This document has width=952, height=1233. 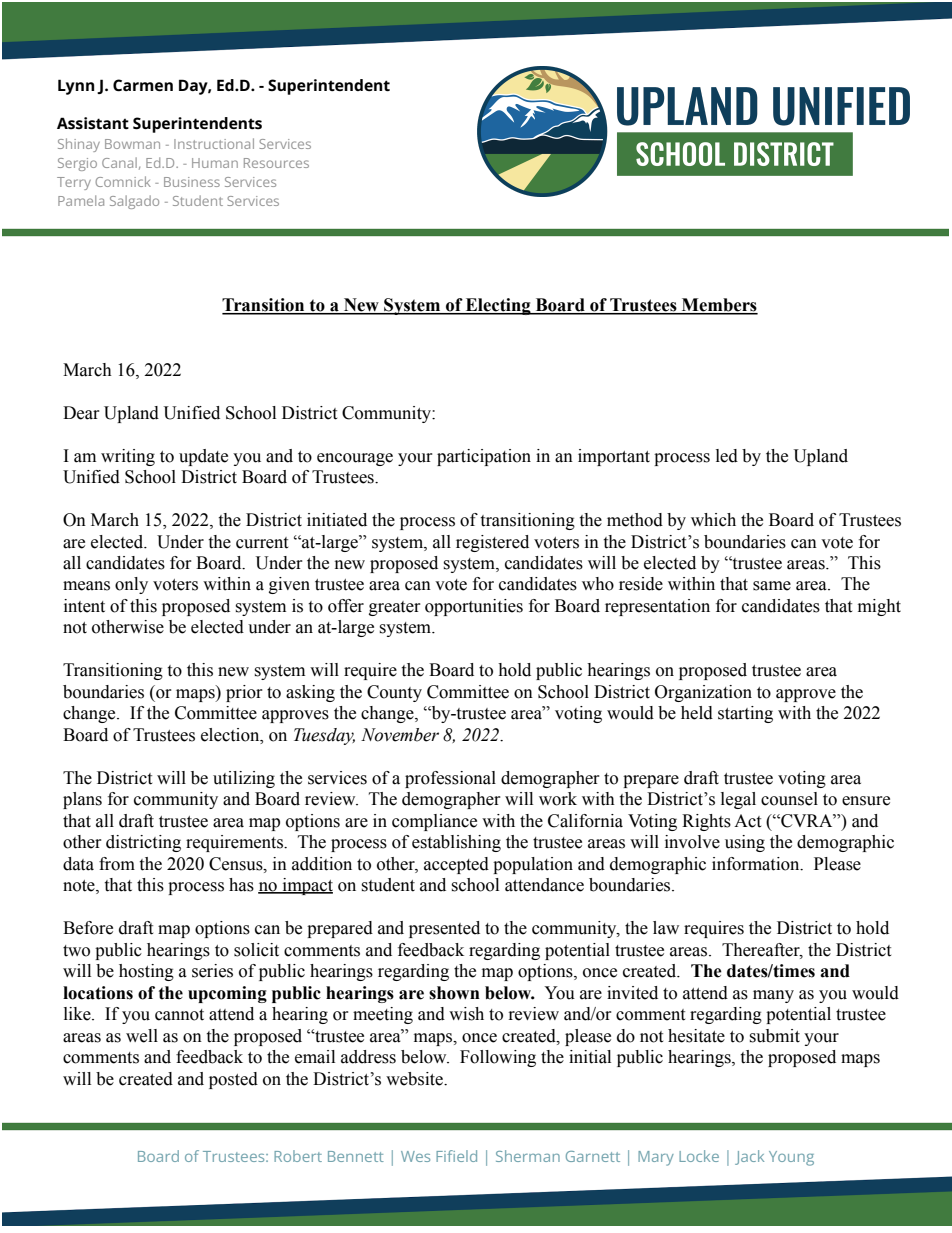 What do you see at coordinates (791, 1158) in the document?
I see `Young` at bounding box center [791, 1158].
